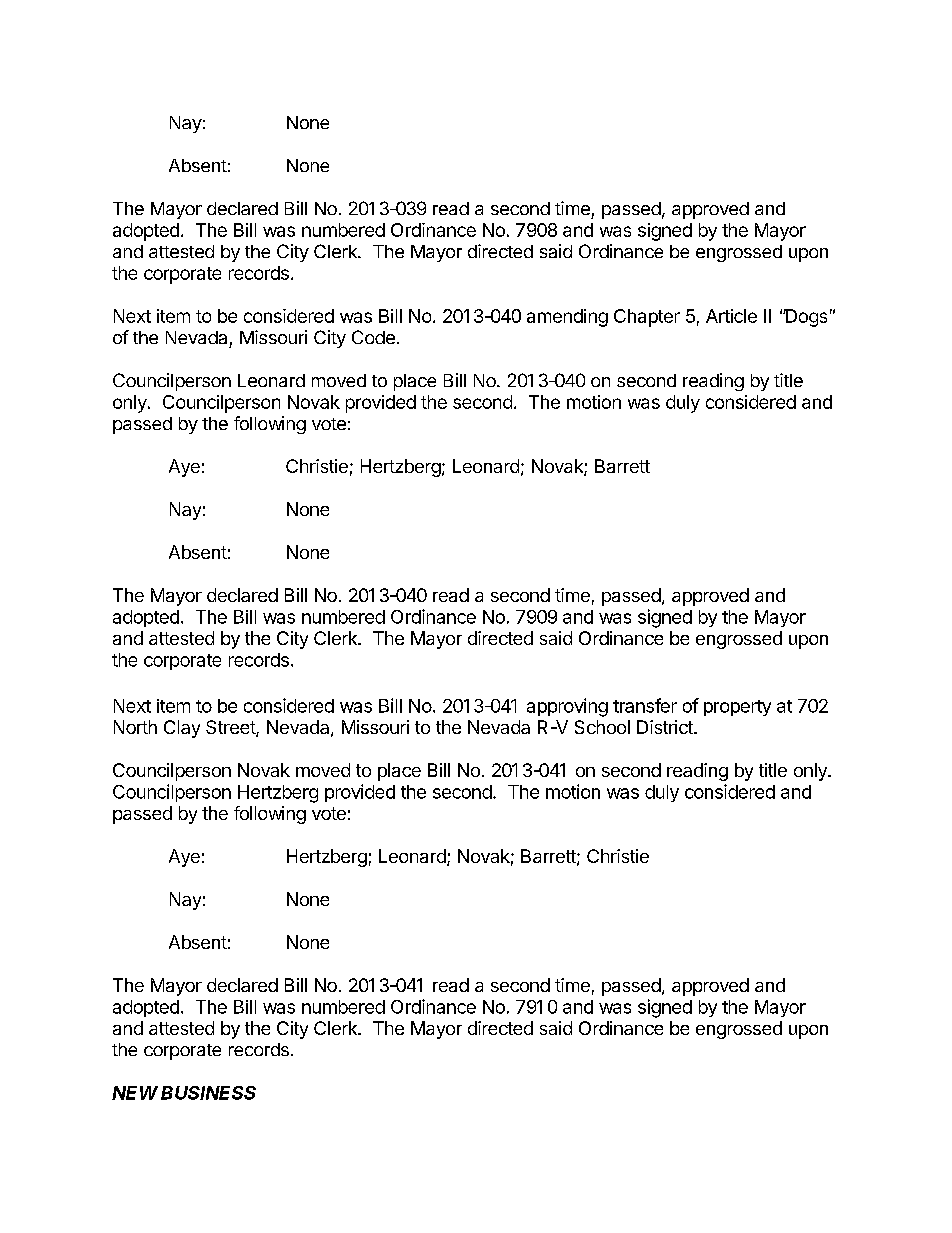  Describe the element at coordinates (647, 318) in the screenshot. I see `Chapter` at that location.
